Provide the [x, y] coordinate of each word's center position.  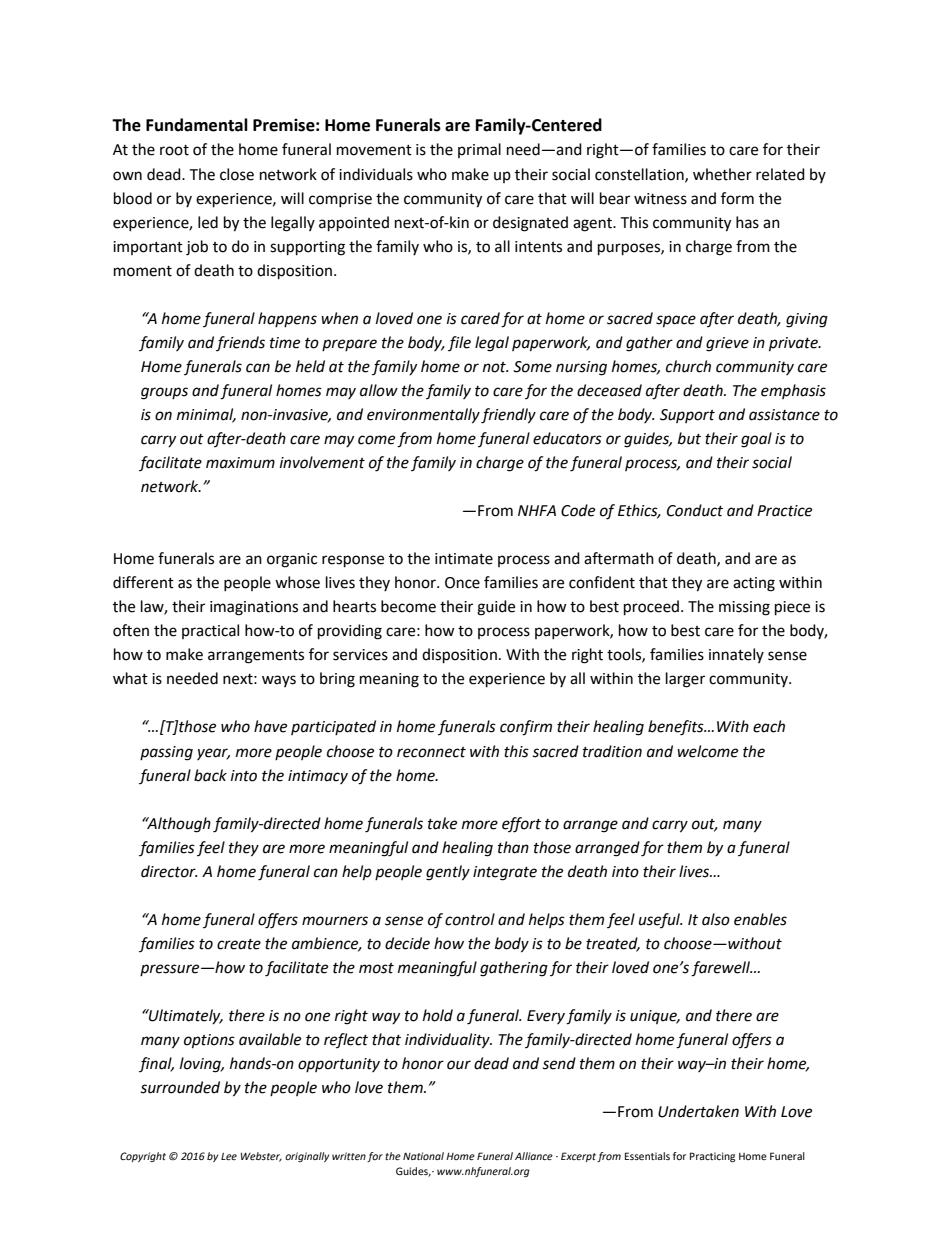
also [716, 919]
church [688, 366]
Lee [229, 1156]
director [169, 871]
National [423, 1156]
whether [722, 174]
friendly [508, 416]
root [174, 150]
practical [210, 631]
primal [479, 150]
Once [462, 583]
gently [448, 873]
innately [736, 655]
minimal [206, 415]
